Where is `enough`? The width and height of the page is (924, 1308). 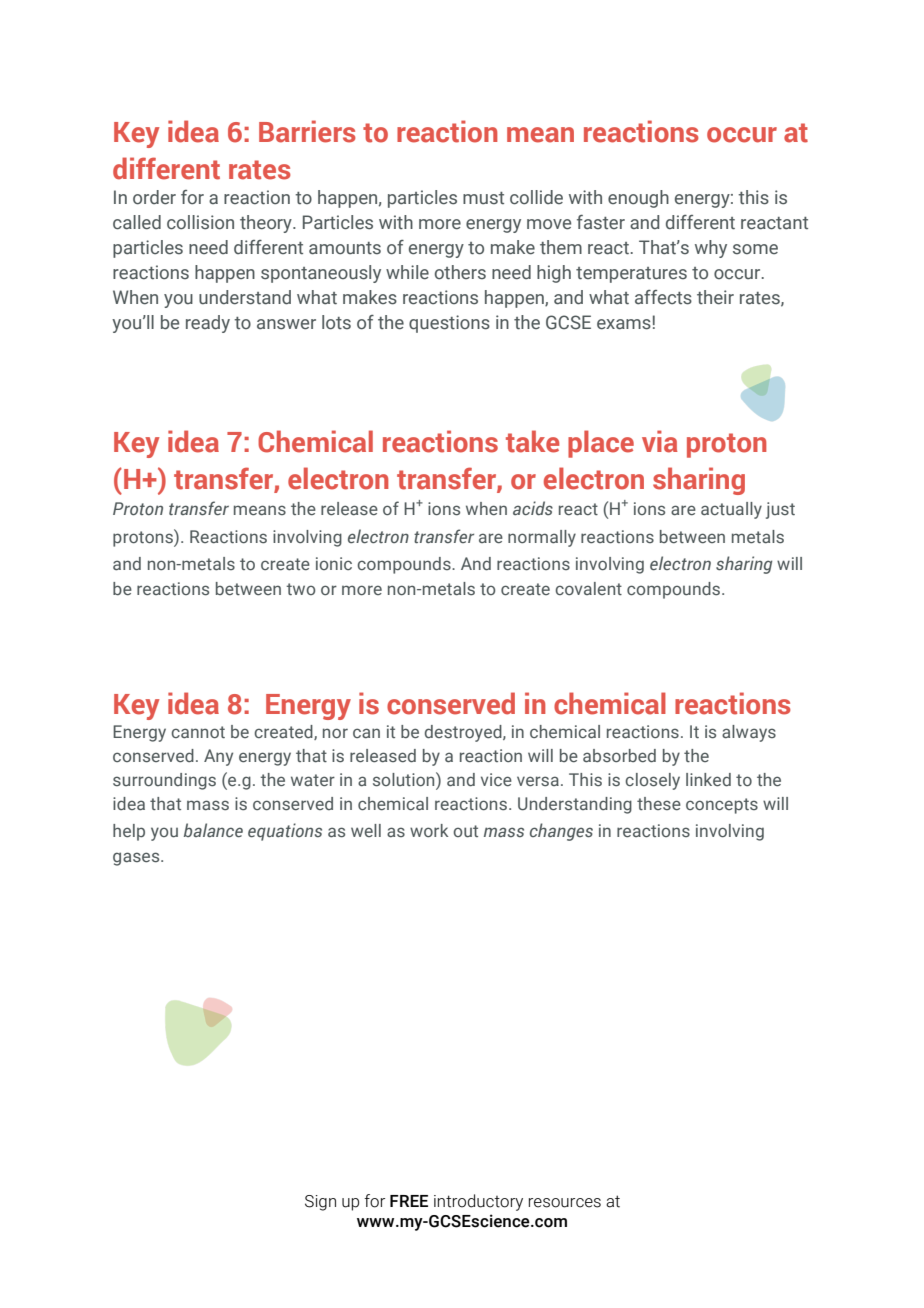 enough is located at coordinates (638, 199).
